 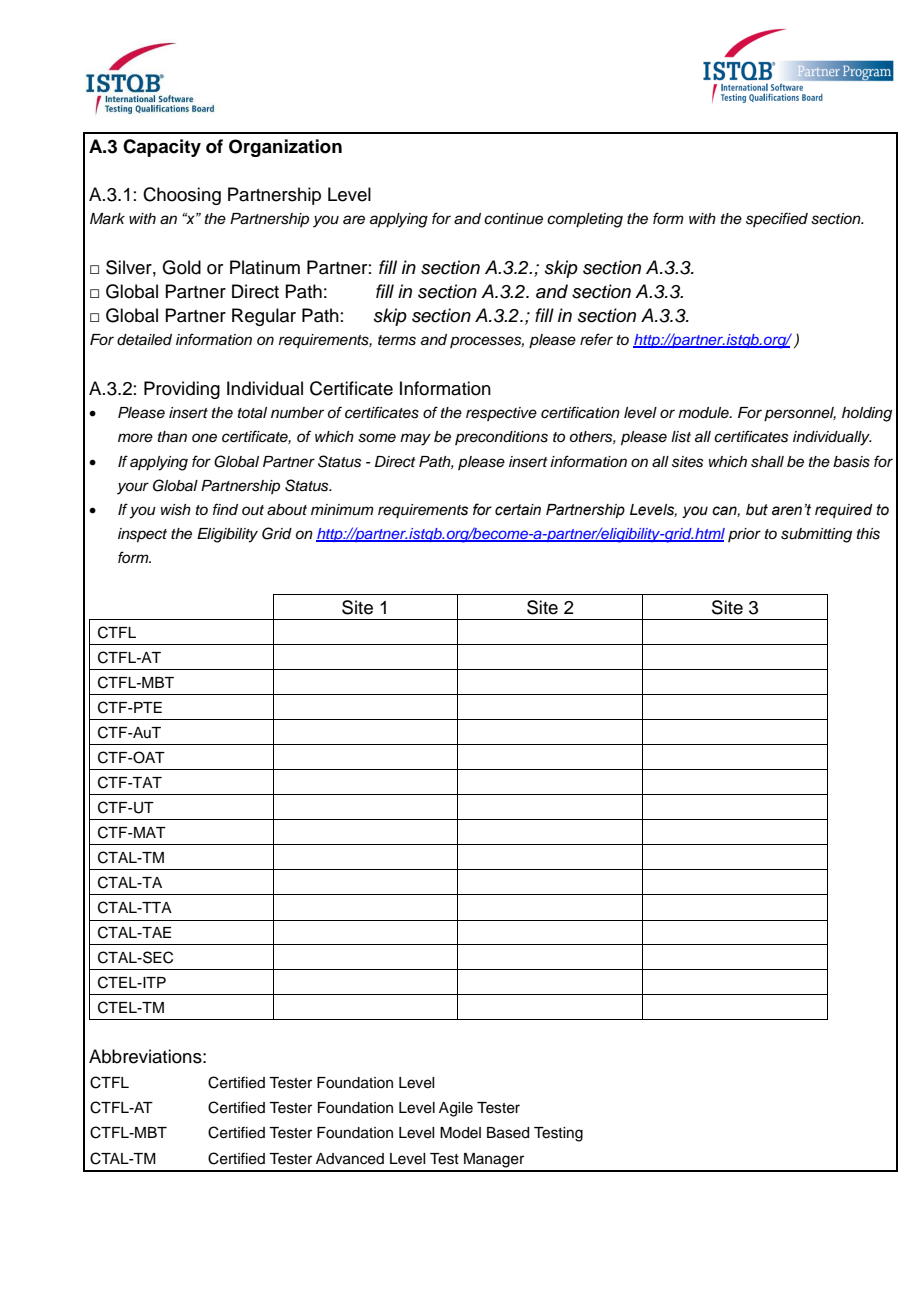 What do you see at coordinates (513, 219) in the document?
I see `continue` at bounding box center [513, 219].
